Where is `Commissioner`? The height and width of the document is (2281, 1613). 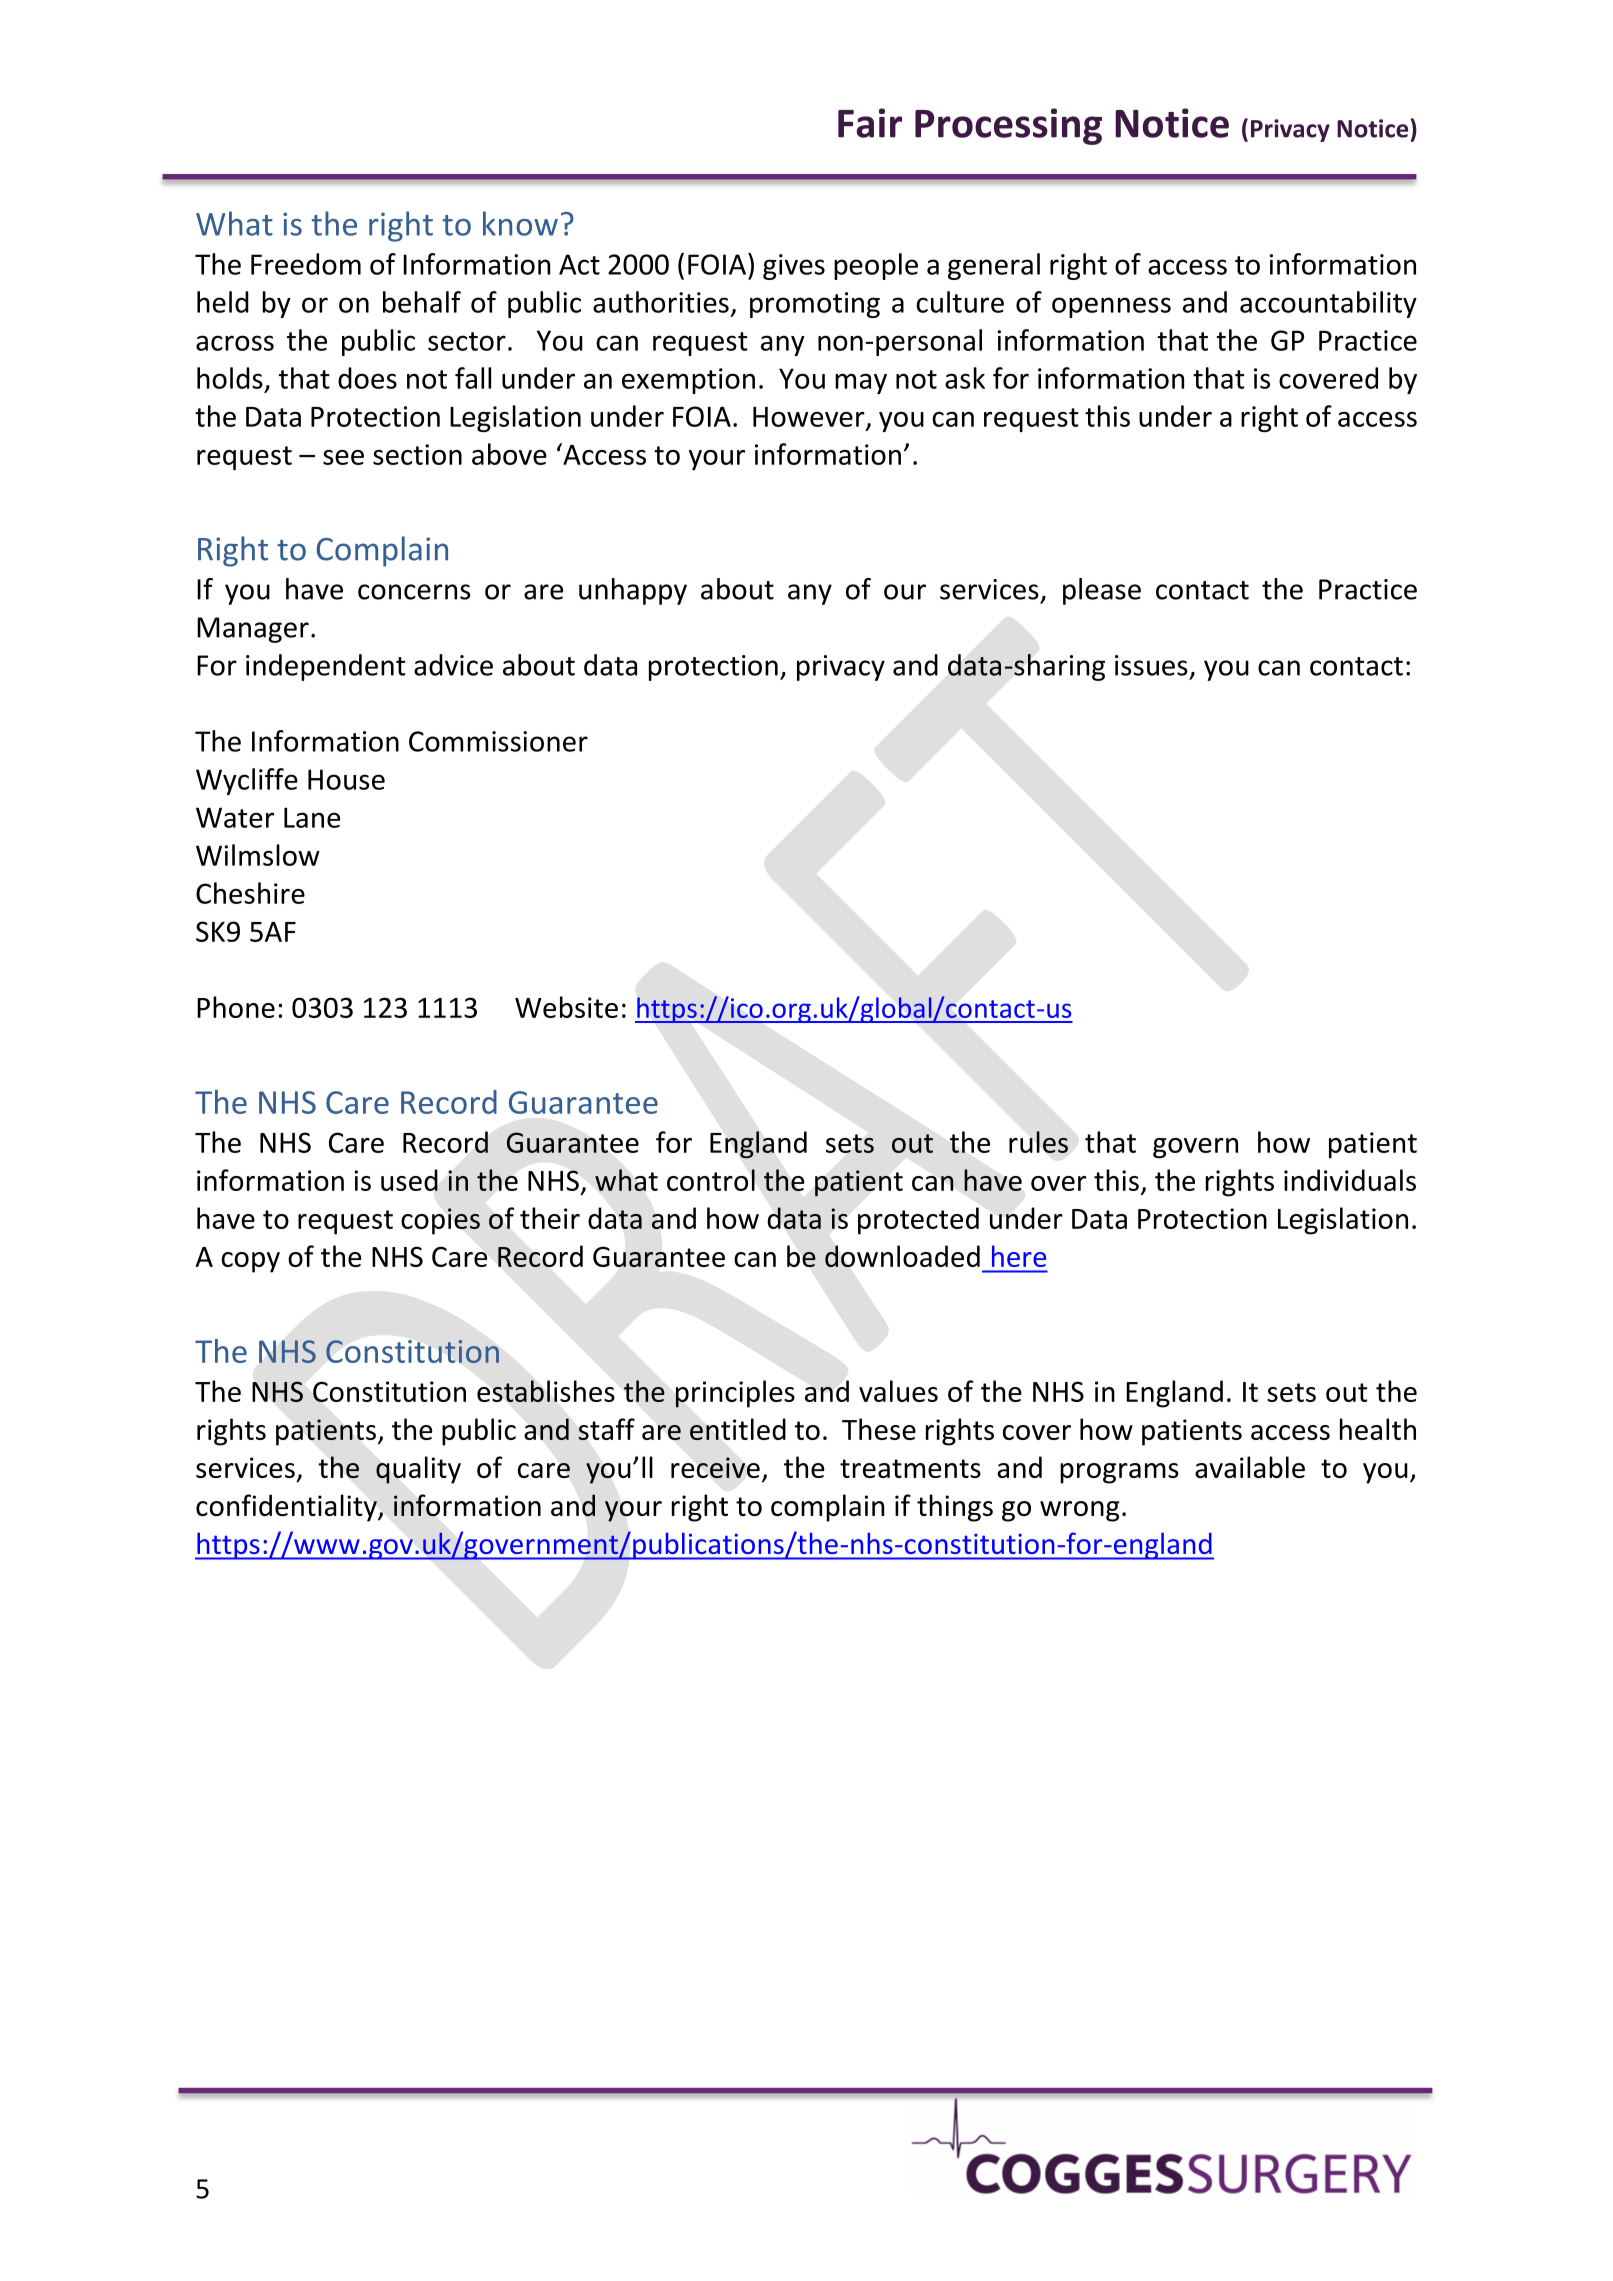 Commissioner is located at coordinates (498, 741).
